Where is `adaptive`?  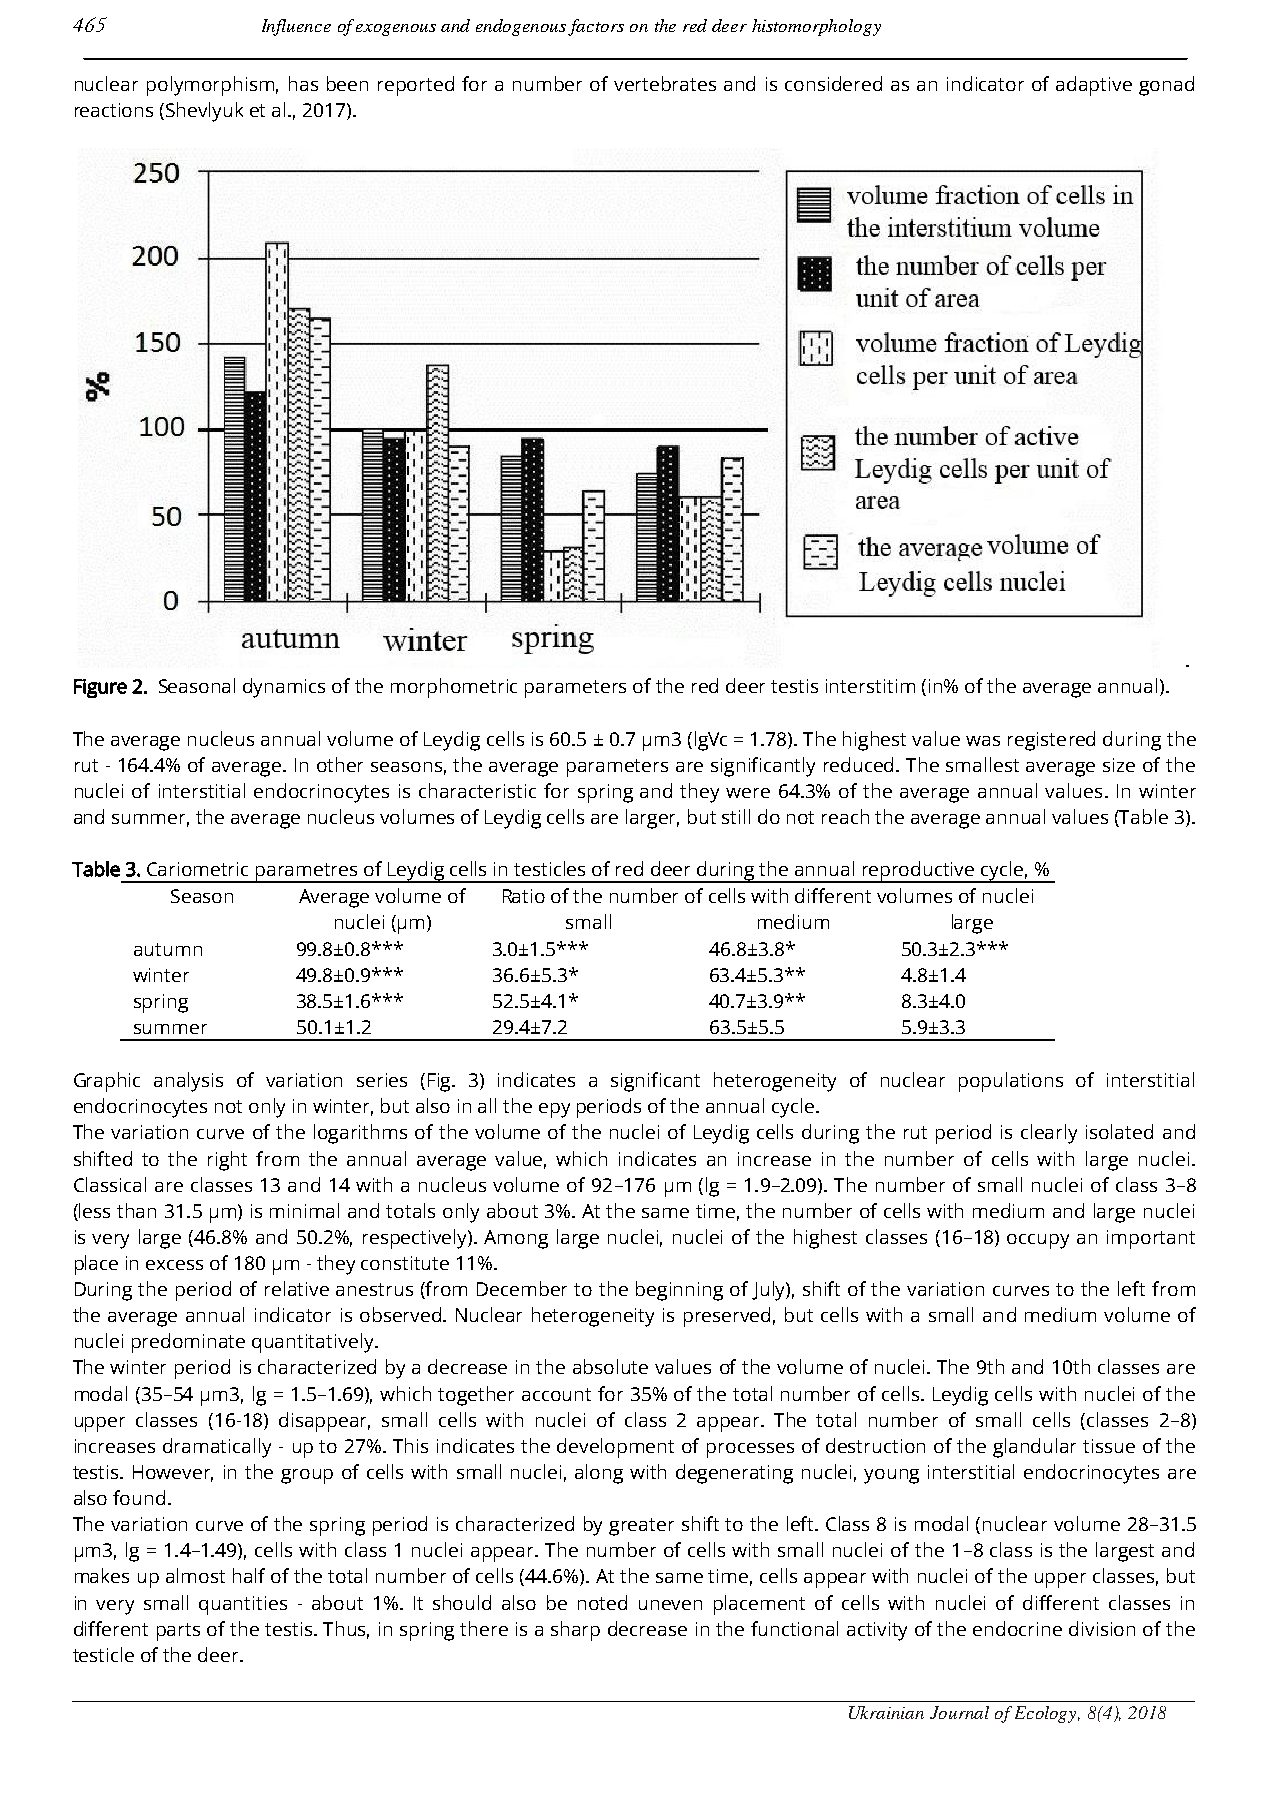 adaptive is located at coordinates (1094, 86).
